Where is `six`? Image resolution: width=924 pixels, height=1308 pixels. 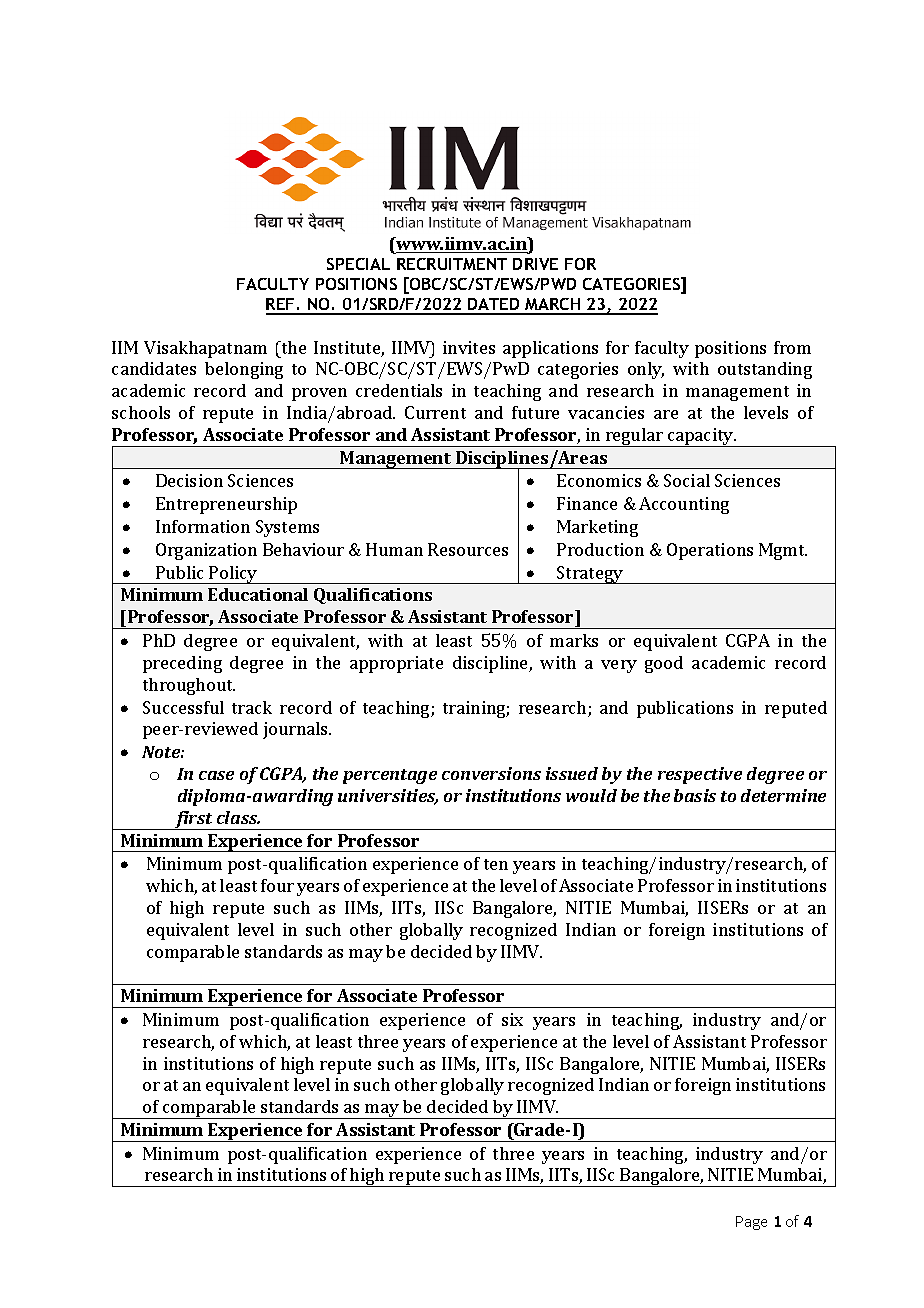 six is located at coordinates (512, 1019).
